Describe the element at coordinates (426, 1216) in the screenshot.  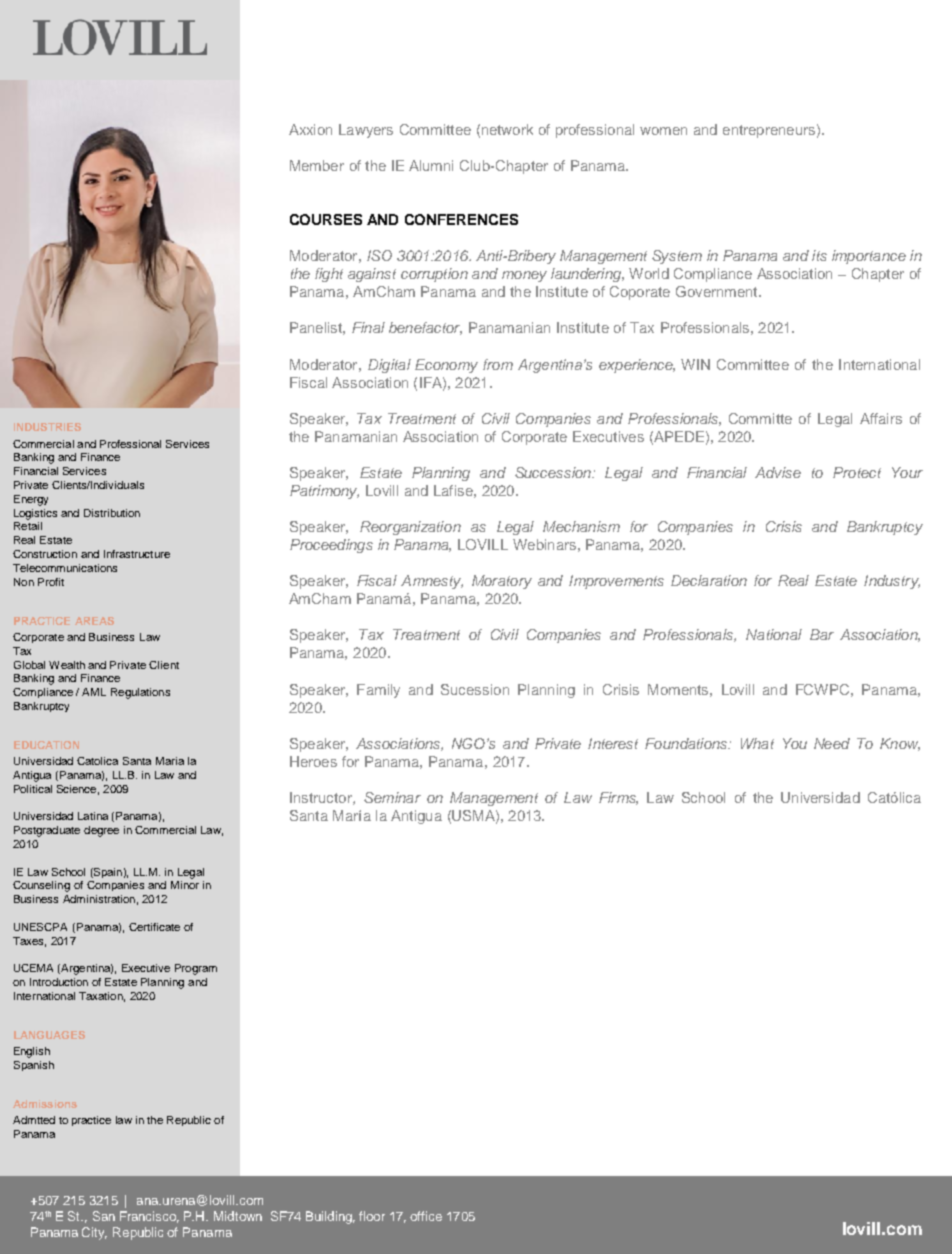
I see `office` at that location.
